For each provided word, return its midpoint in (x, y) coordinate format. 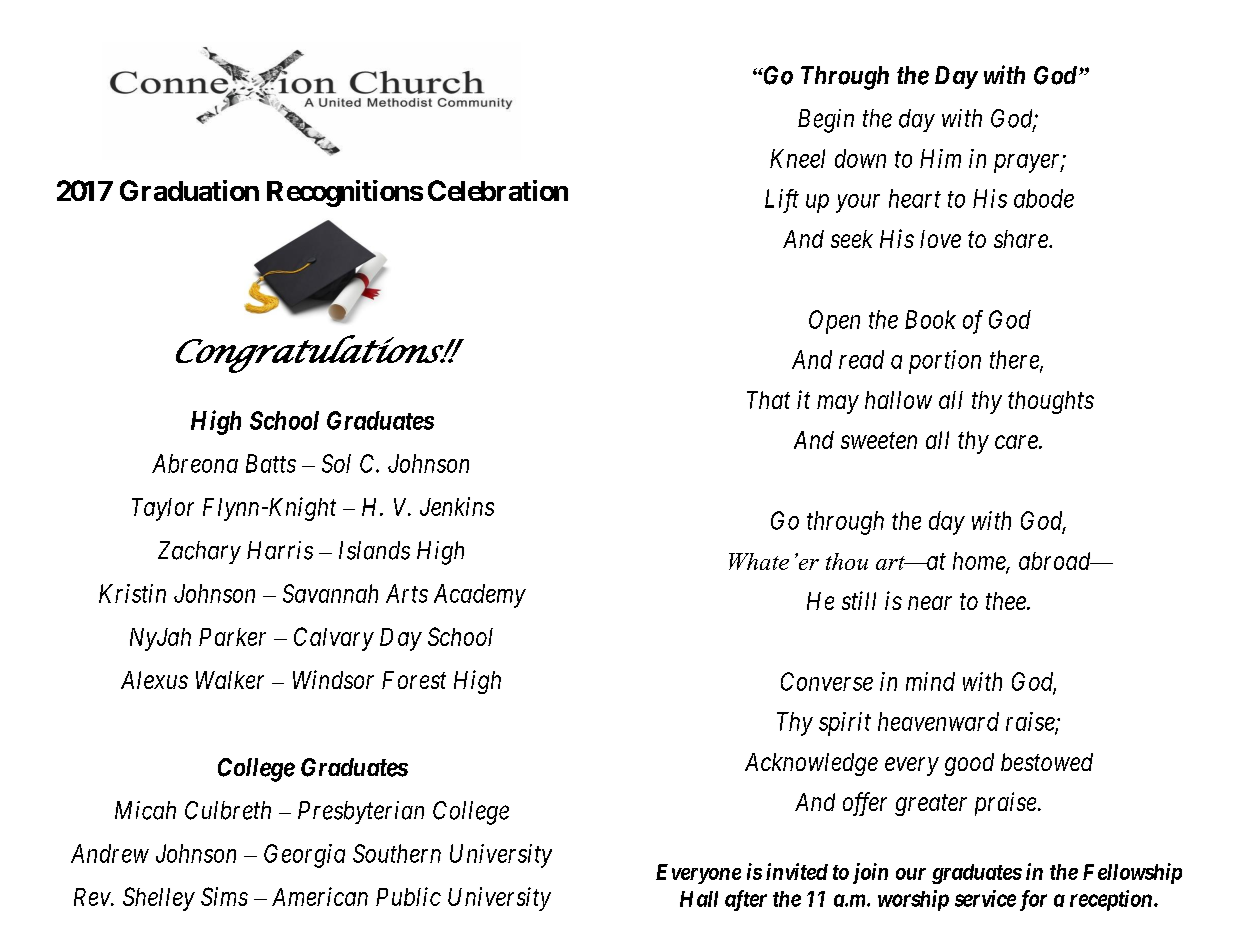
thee (1007, 601)
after (746, 900)
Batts (271, 463)
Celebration (498, 190)
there (1015, 360)
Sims (224, 896)
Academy (480, 596)
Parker (232, 637)
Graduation (189, 190)
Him (940, 158)
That (768, 400)
